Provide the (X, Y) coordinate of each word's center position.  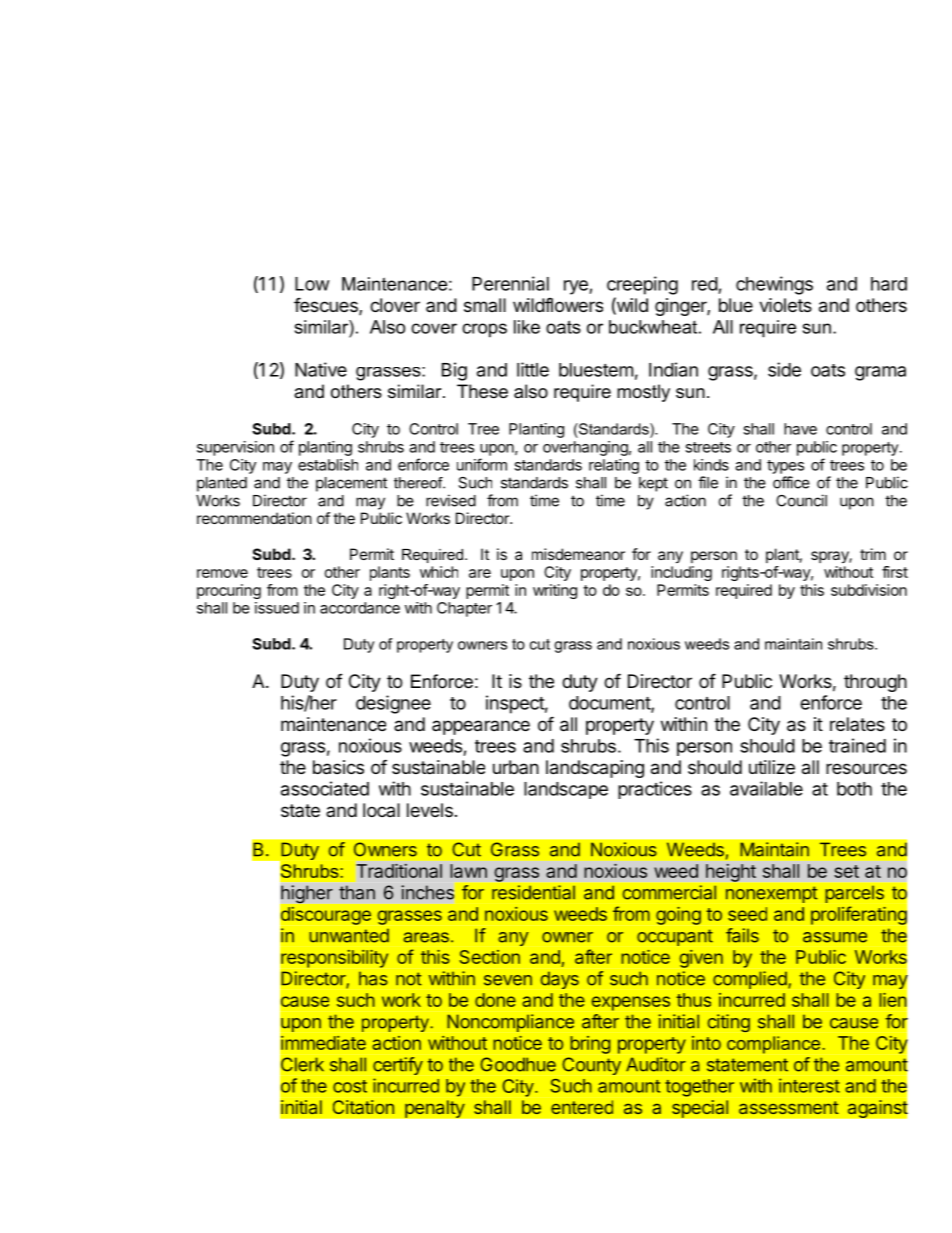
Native (321, 369)
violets (785, 305)
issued (277, 608)
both (854, 789)
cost (350, 1086)
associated (325, 788)
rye (577, 287)
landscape (566, 790)
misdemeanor (578, 554)
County (591, 1066)
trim (873, 554)
